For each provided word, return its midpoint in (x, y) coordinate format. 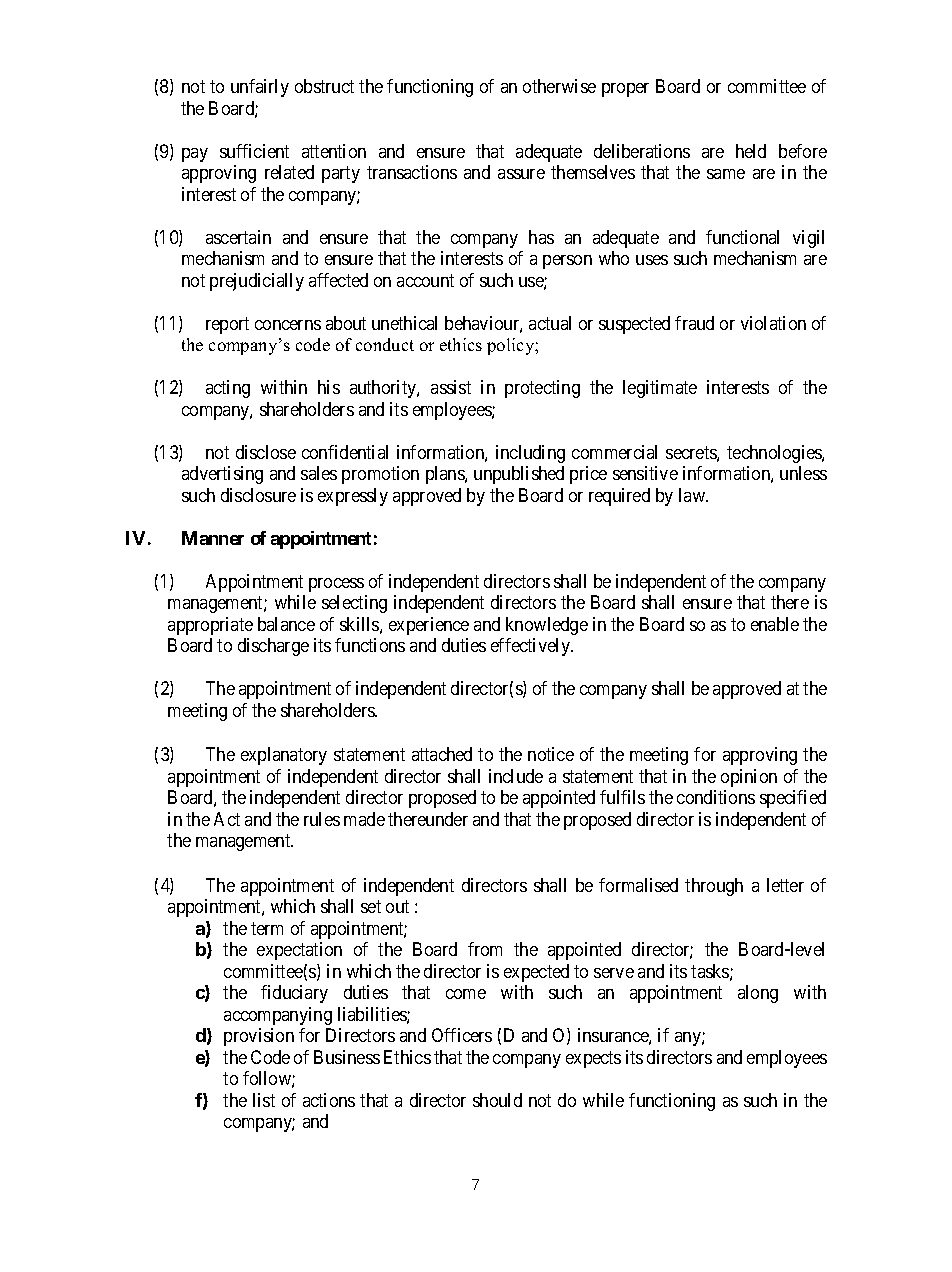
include (516, 776)
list (264, 1100)
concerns (288, 325)
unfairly (260, 88)
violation (773, 323)
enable (775, 624)
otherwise (559, 86)
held (751, 151)
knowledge (547, 626)
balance (286, 624)
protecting (542, 389)
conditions (716, 797)
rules (322, 819)
